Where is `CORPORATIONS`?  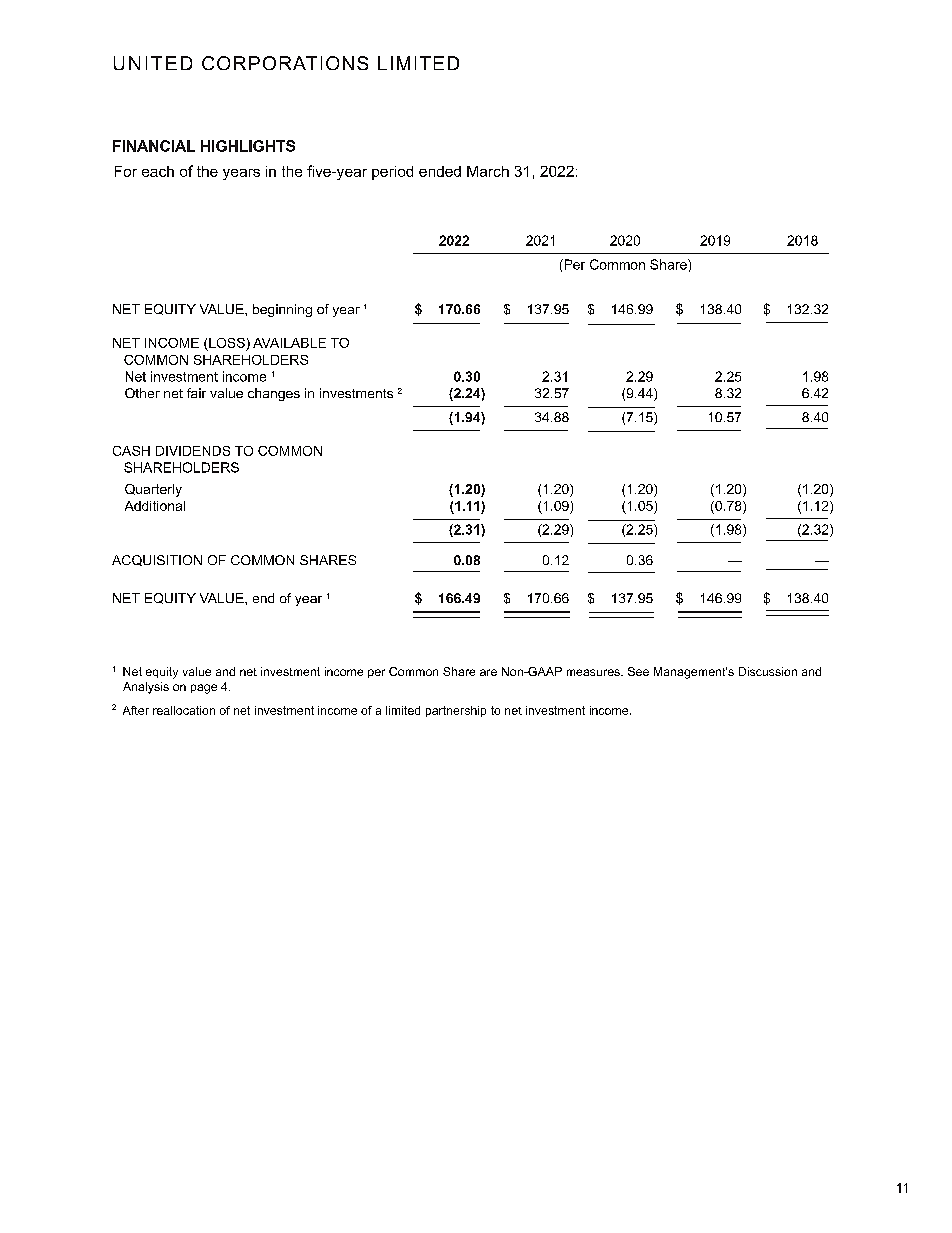 CORPORATIONS is located at coordinates (285, 63).
